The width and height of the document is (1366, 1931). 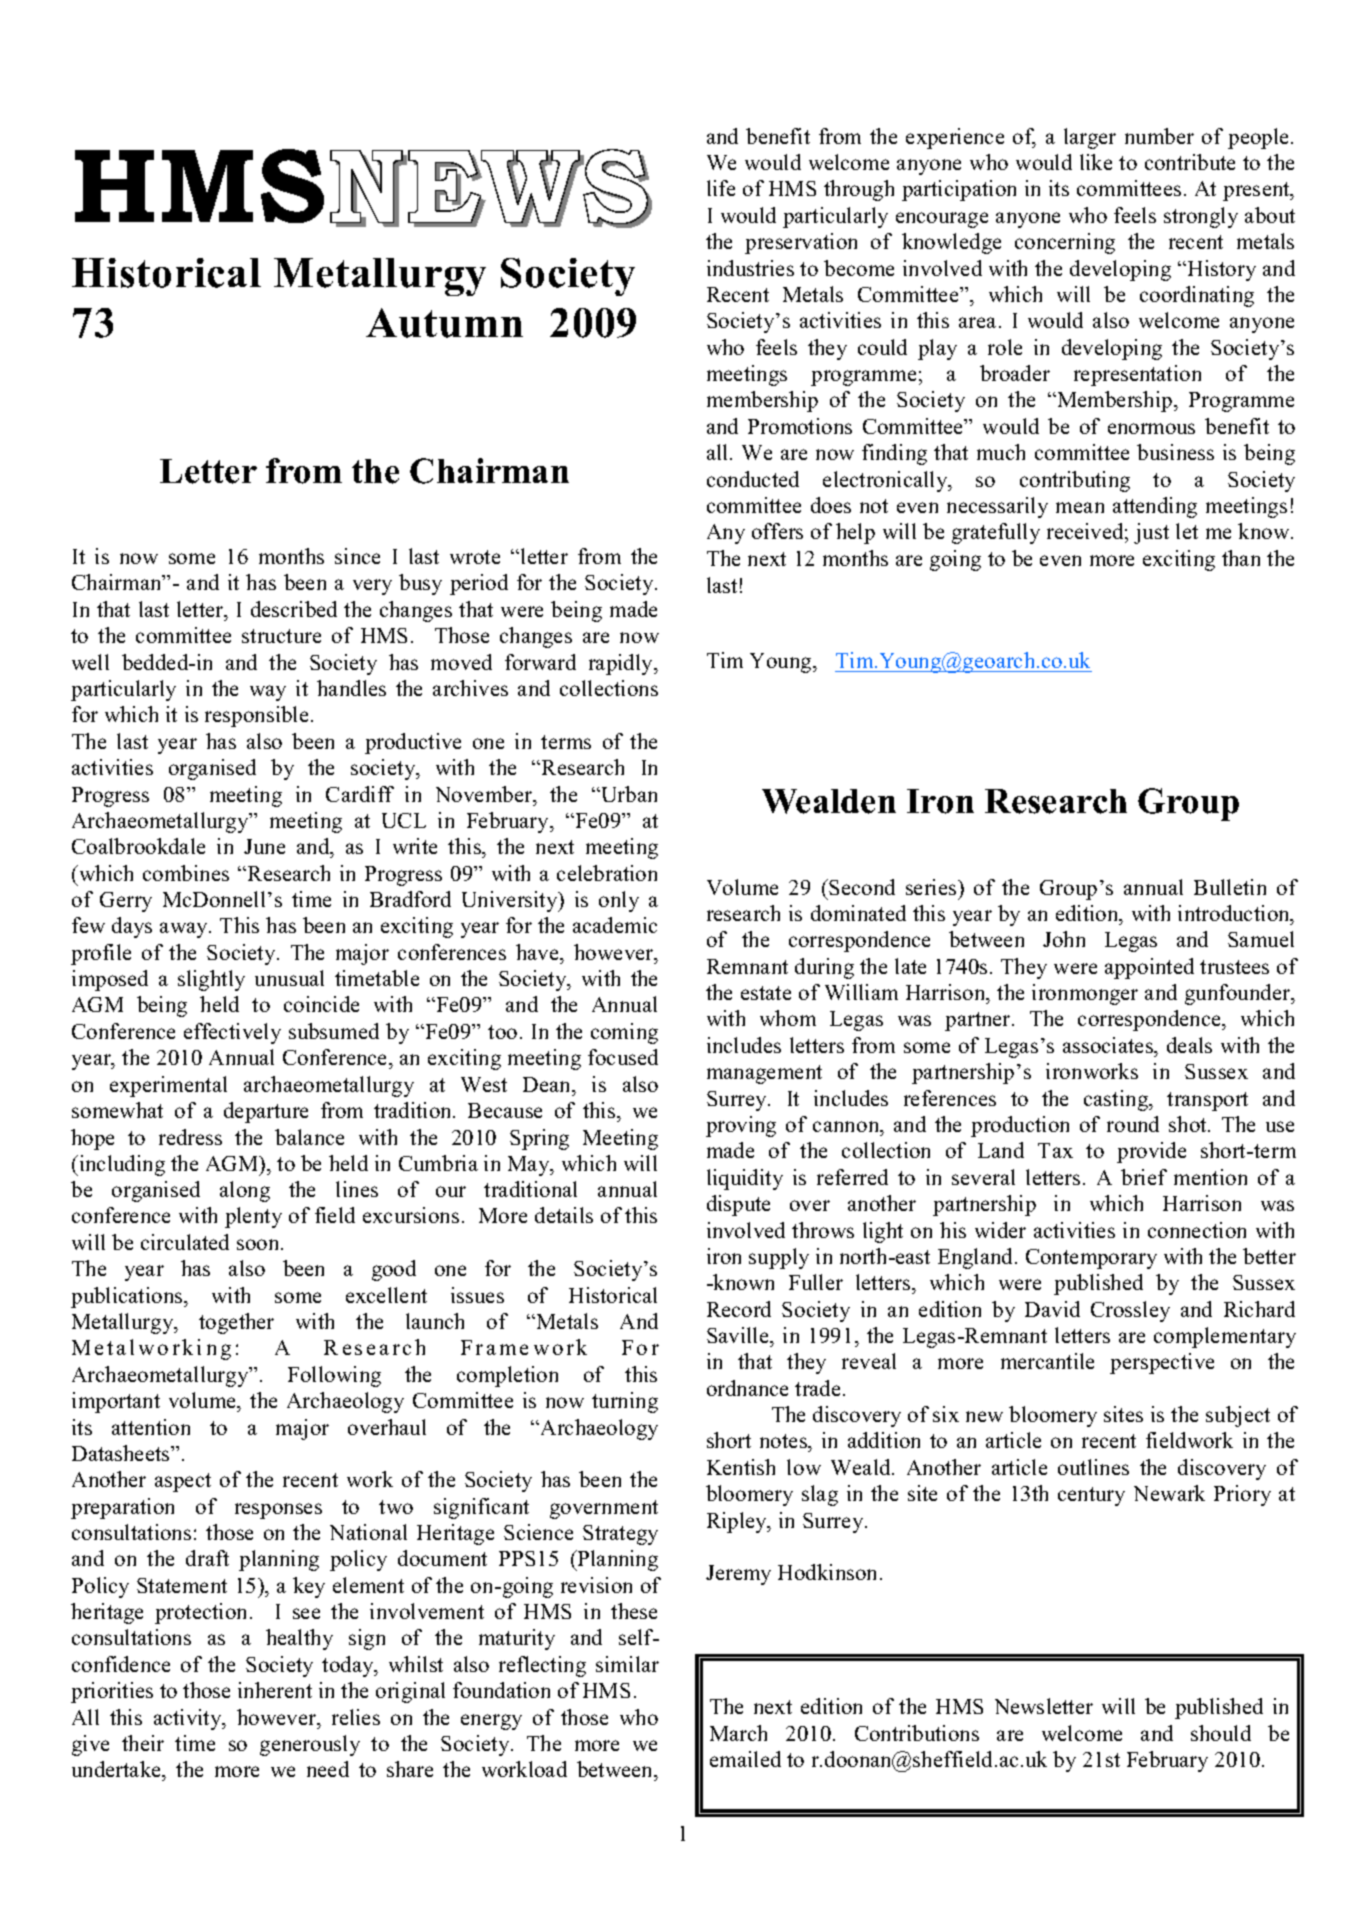 I want to click on should, so click(x=1221, y=1733).
